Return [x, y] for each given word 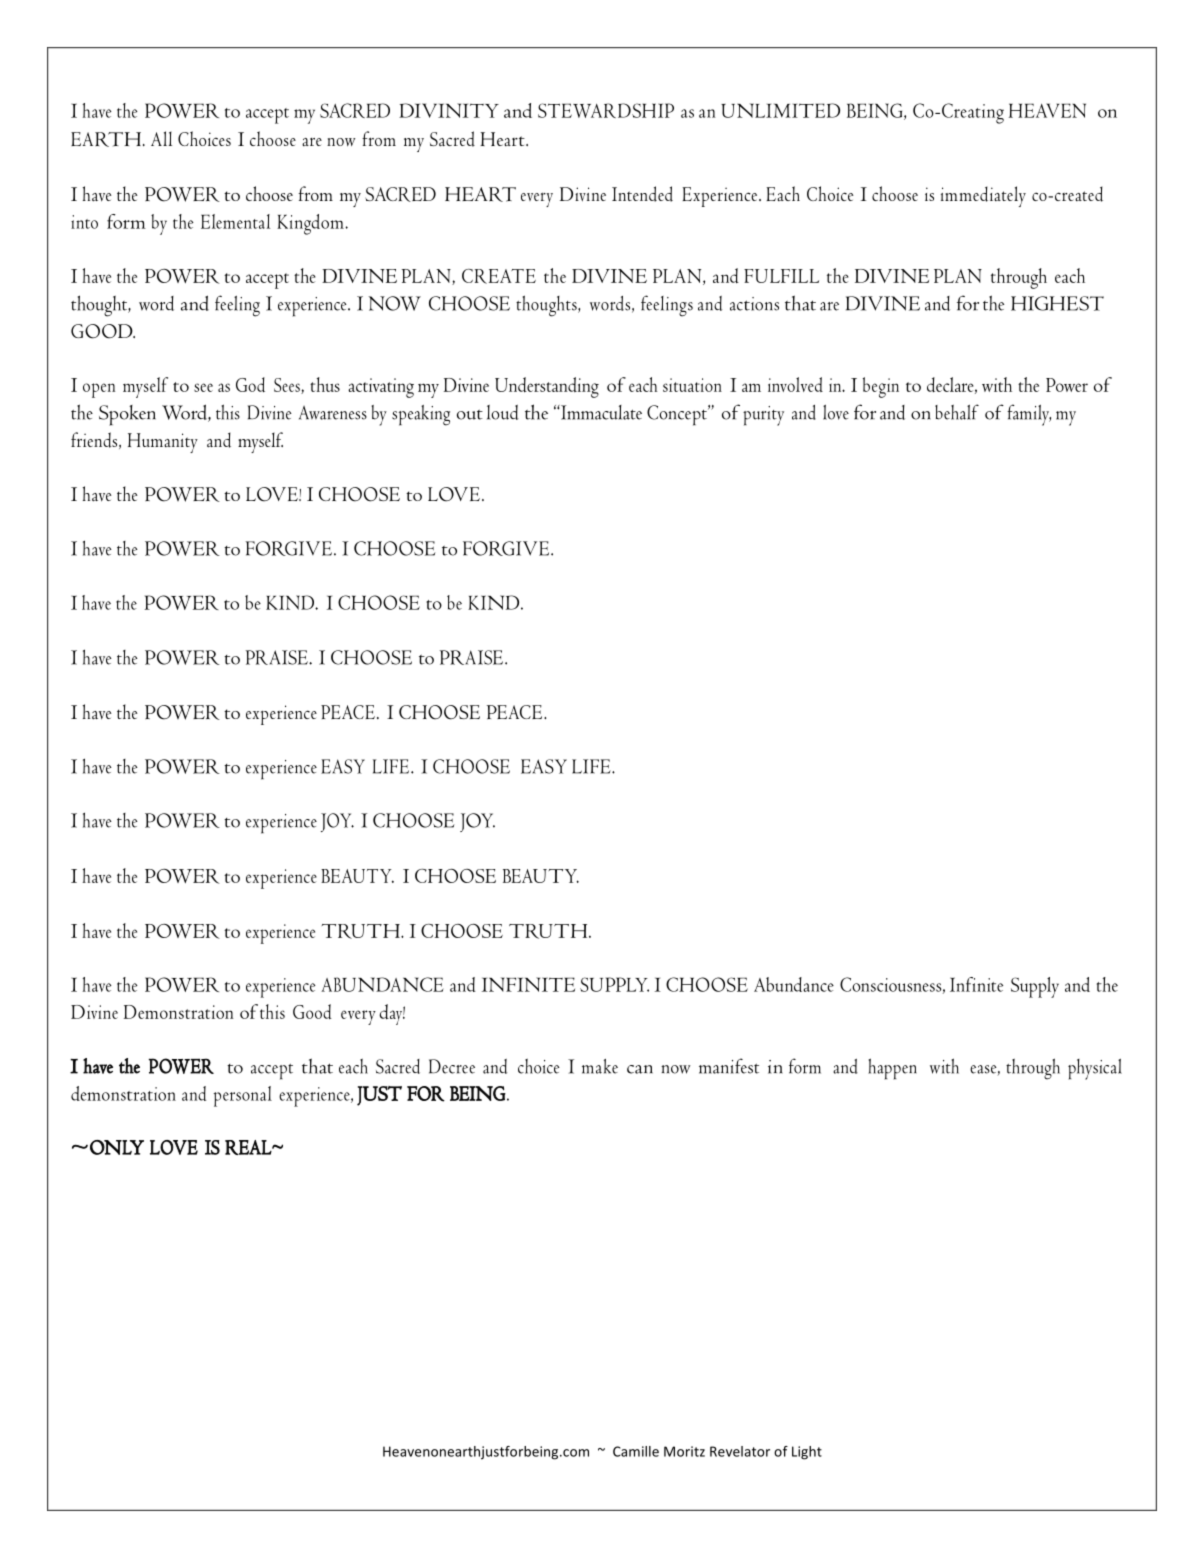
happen [892, 1069]
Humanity [163, 443]
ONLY [117, 1147]
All [161, 138]
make [600, 1066]
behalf [957, 412]
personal [242, 1096]
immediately [983, 196]
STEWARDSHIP [606, 110]
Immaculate [600, 412]
